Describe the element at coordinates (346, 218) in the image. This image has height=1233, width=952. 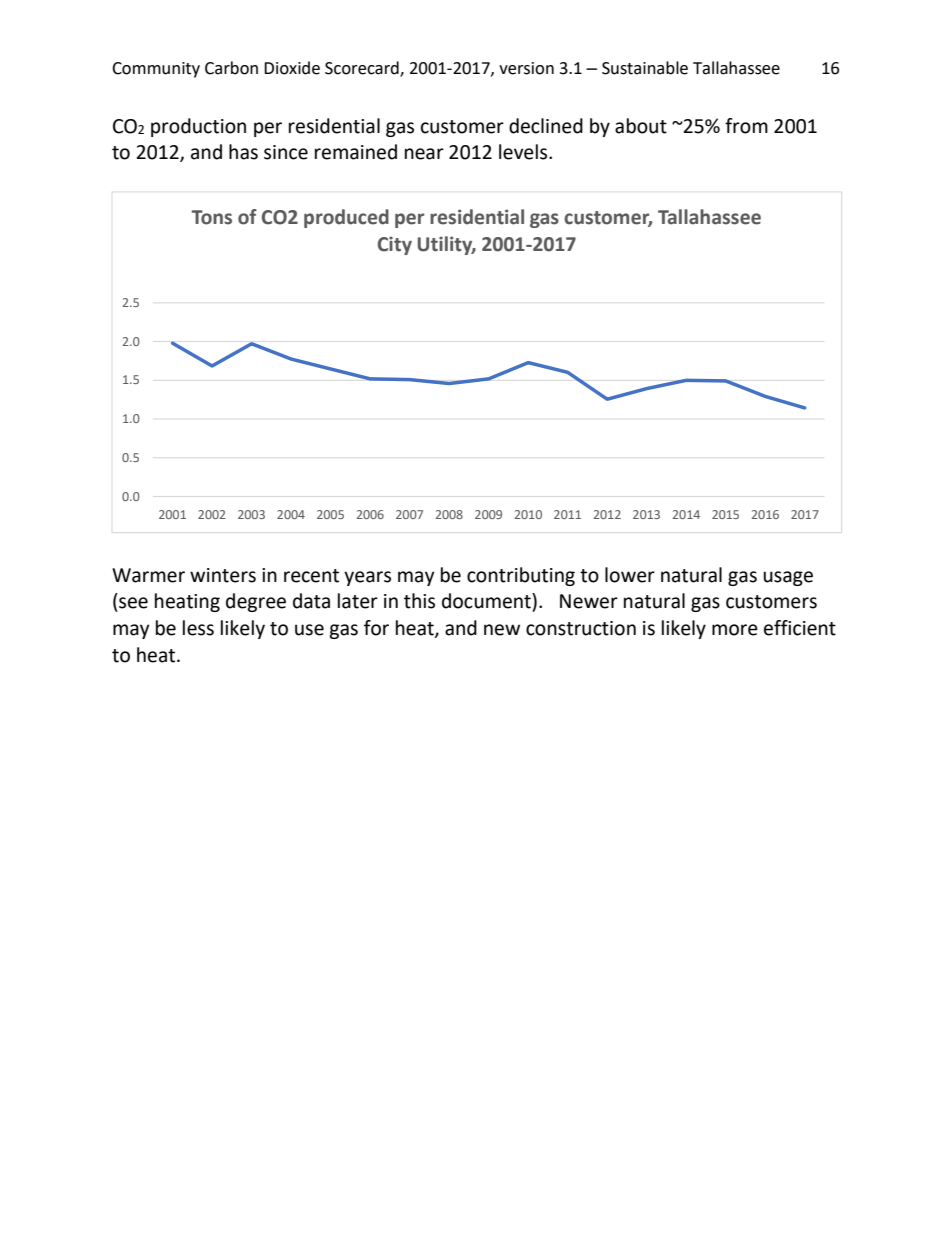
I see `produced` at that location.
